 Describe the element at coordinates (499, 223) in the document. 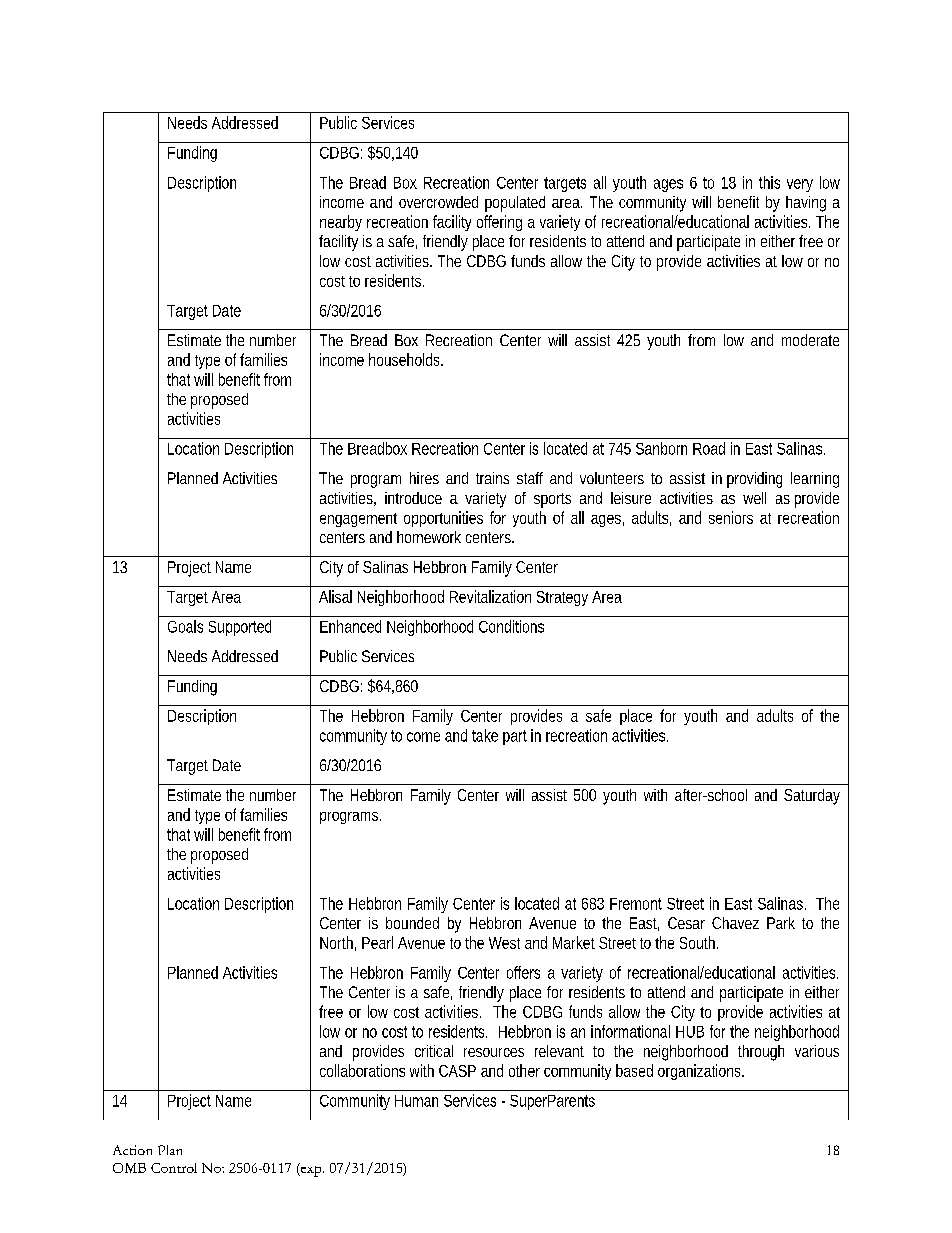

I see `offering` at that location.
